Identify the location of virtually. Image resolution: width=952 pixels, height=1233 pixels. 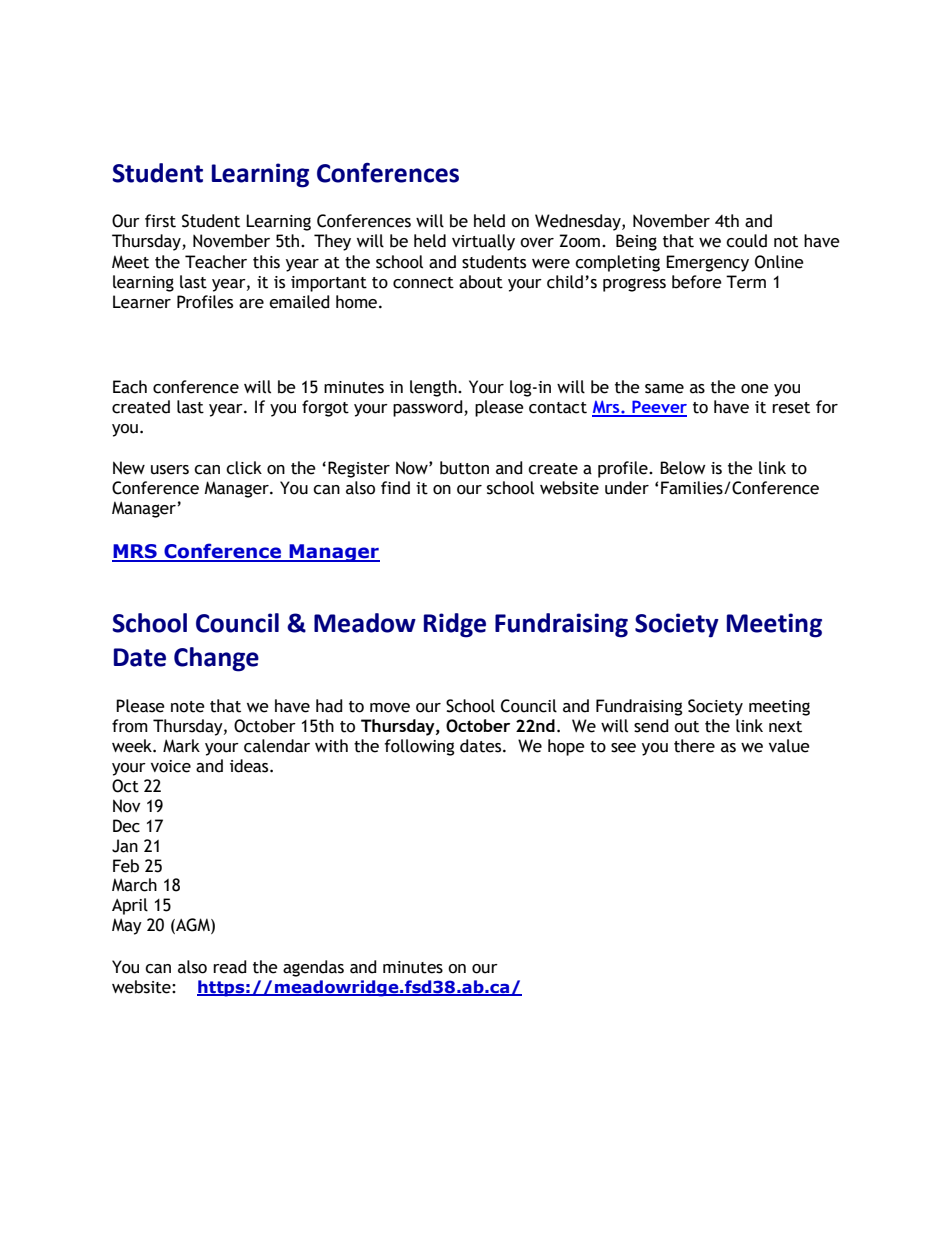
(483, 242).
